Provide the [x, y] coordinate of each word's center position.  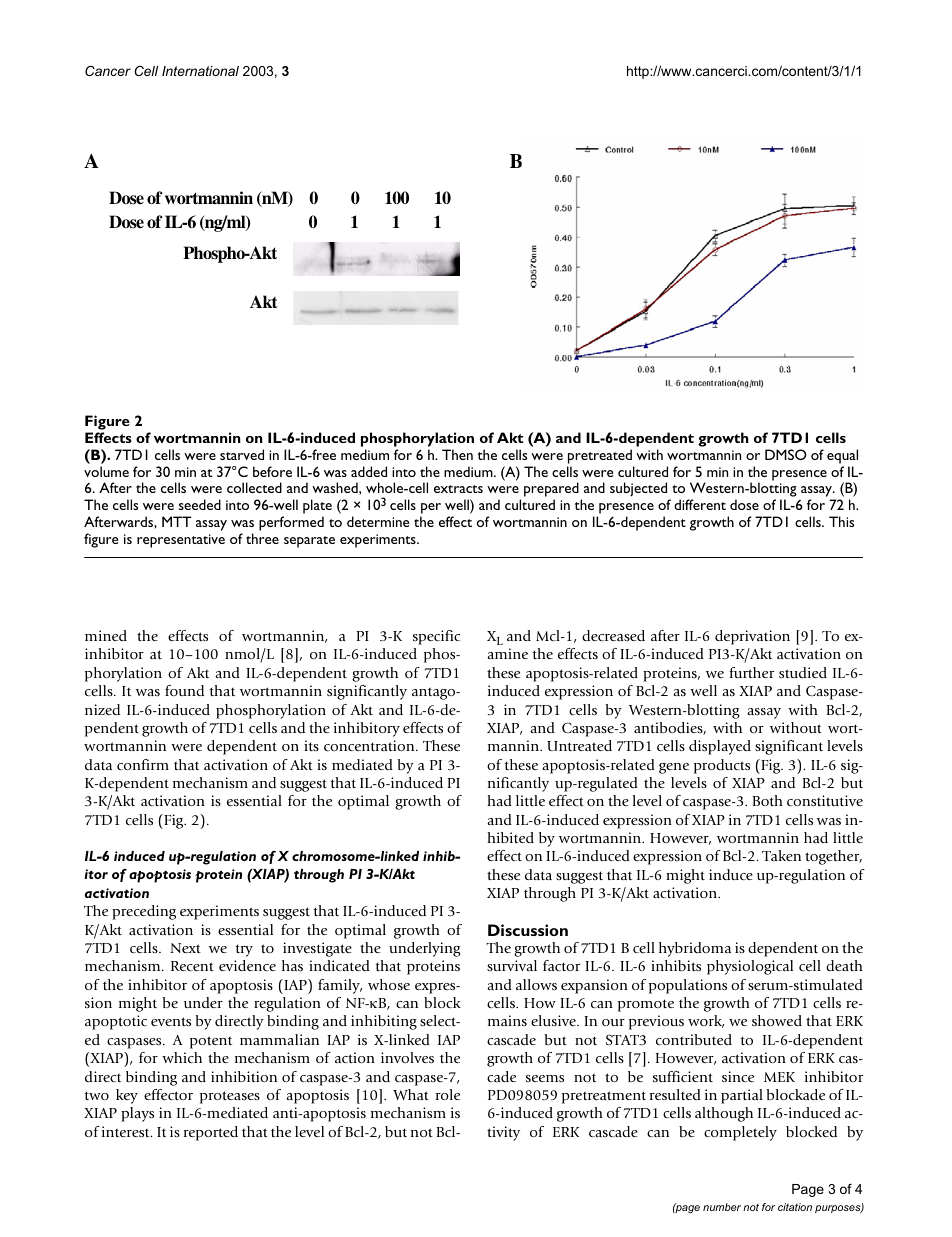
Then [457, 454]
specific [437, 637]
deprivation [752, 637]
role [448, 1094]
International [200, 71]
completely [740, 1133]
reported [211, 1133]
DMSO [786, 454]
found [184, 690]
